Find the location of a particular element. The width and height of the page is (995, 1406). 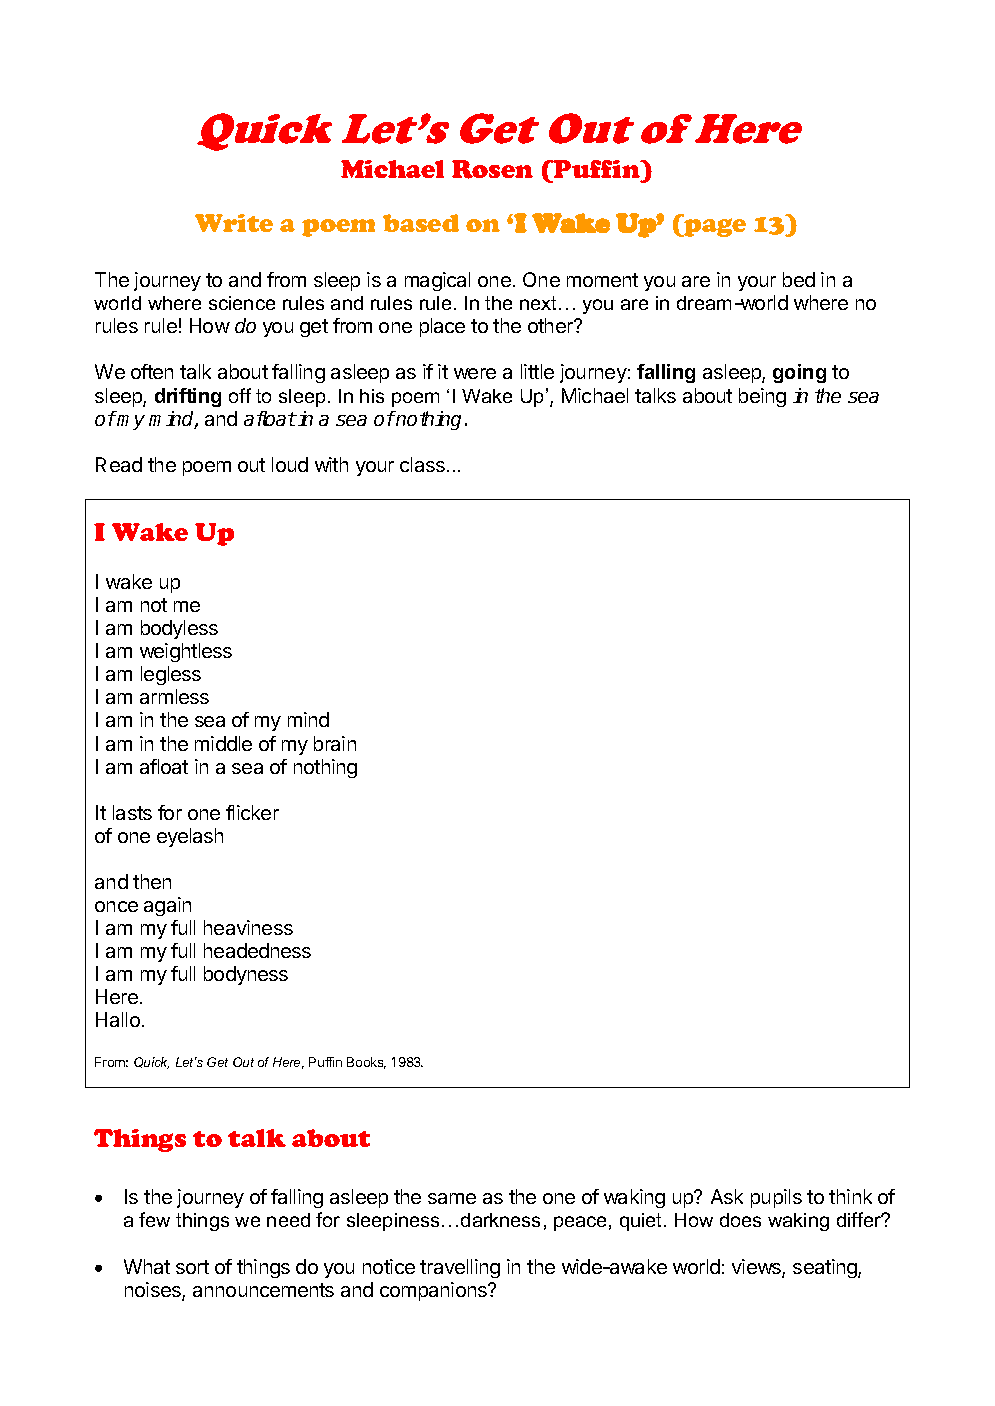

travelling is located at coordinates (460, 1268).
